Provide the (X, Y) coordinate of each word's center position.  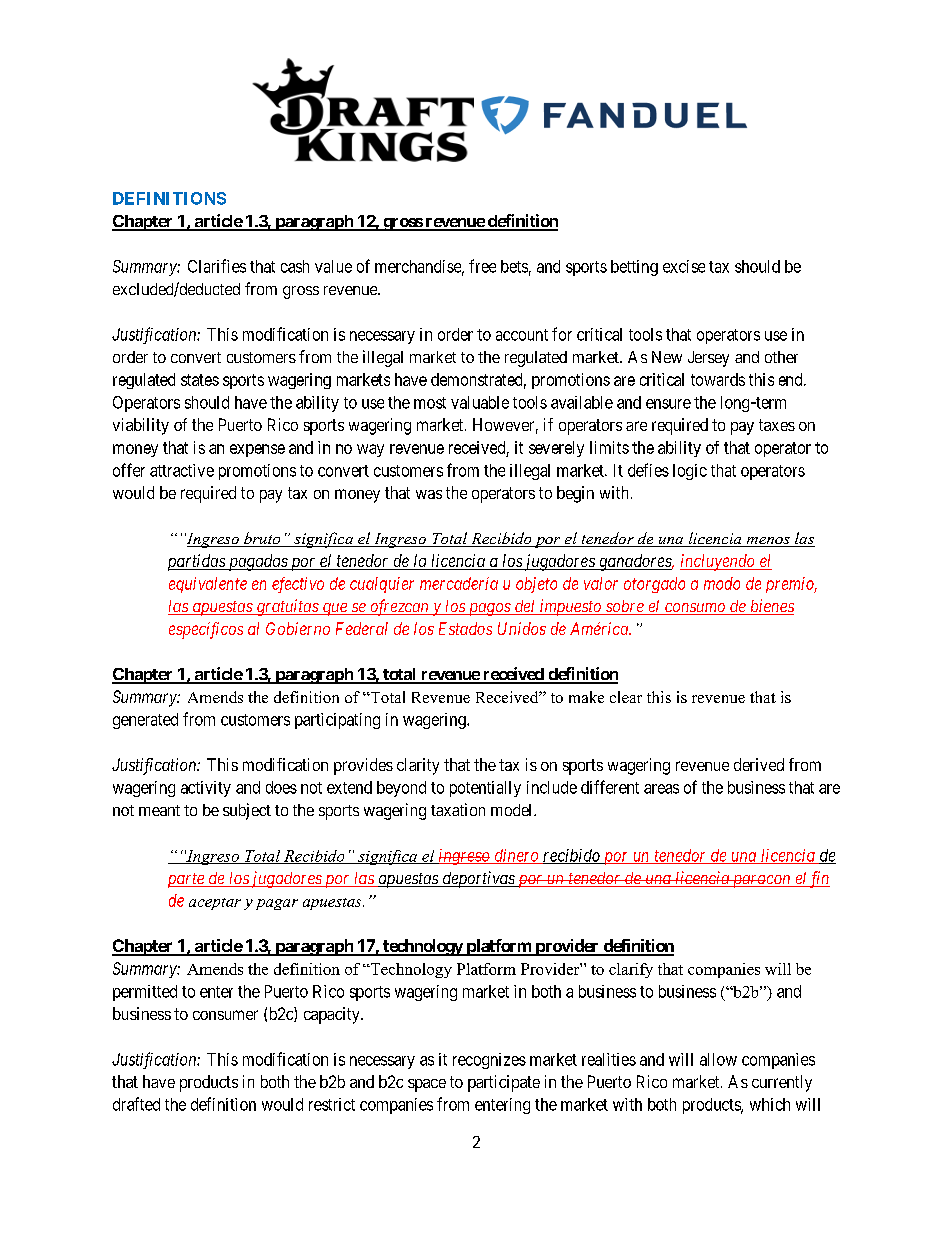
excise (684, 266)
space (427, 1085)
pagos (489, 609)
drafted (136, 1104)
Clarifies (217, 266)
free (482, 266)
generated (145, 721)
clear (626, 697)
